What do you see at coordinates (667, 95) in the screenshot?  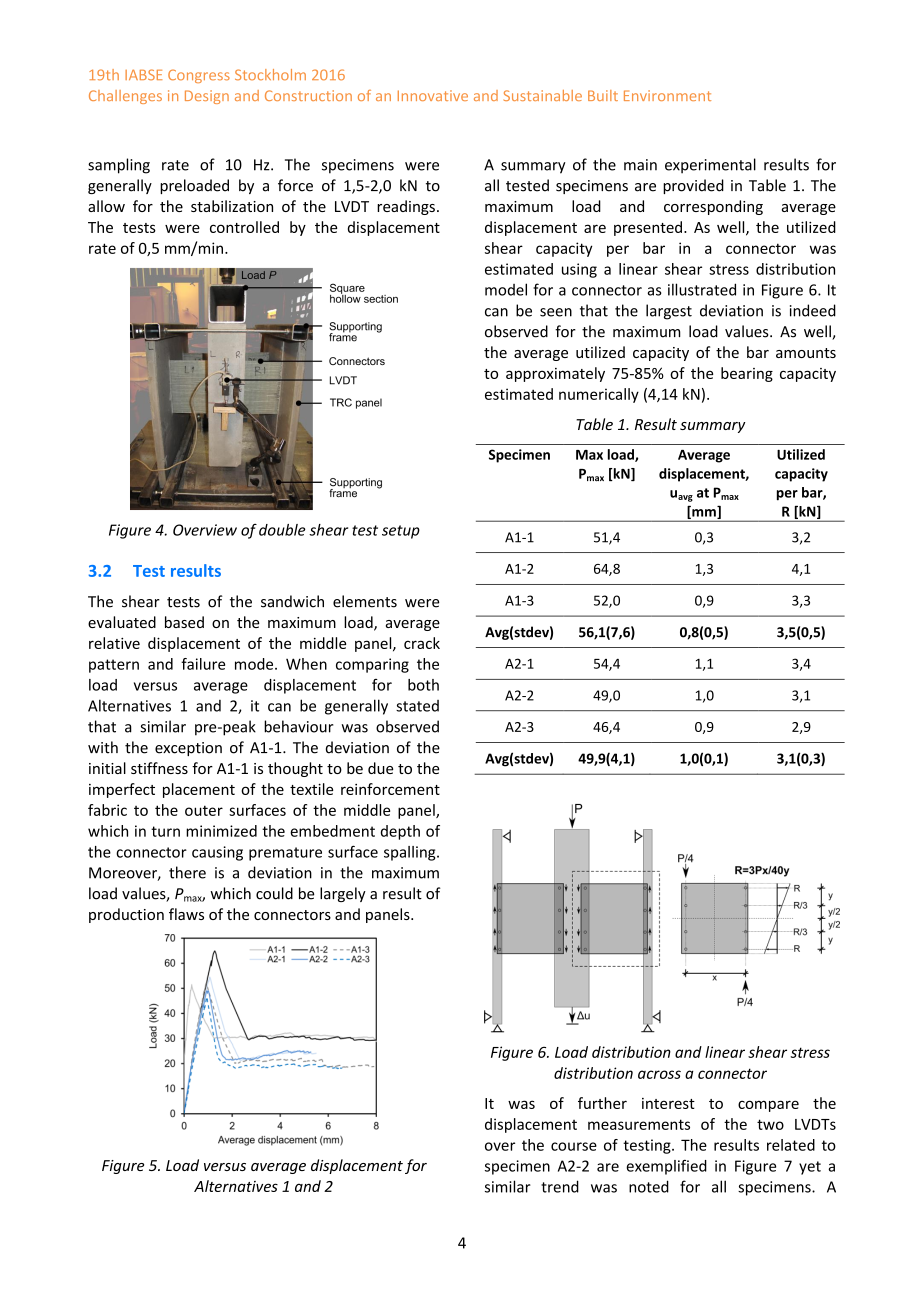 I see `Environment` at bounding box center [667, 95].
